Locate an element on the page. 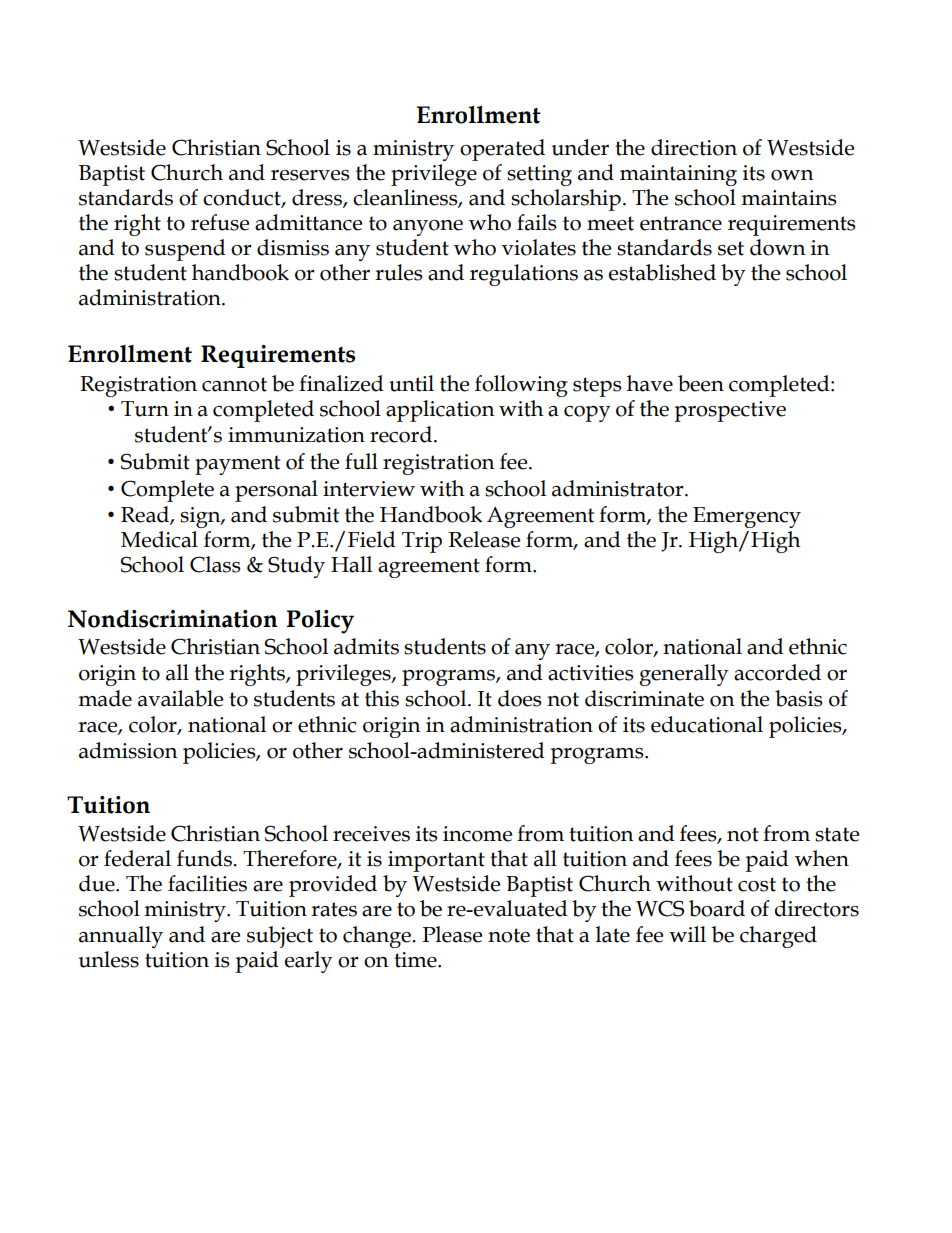 Image resolution: width=952 pixels, height=1233 pixels. admission is located at coordinates (128, 750).
